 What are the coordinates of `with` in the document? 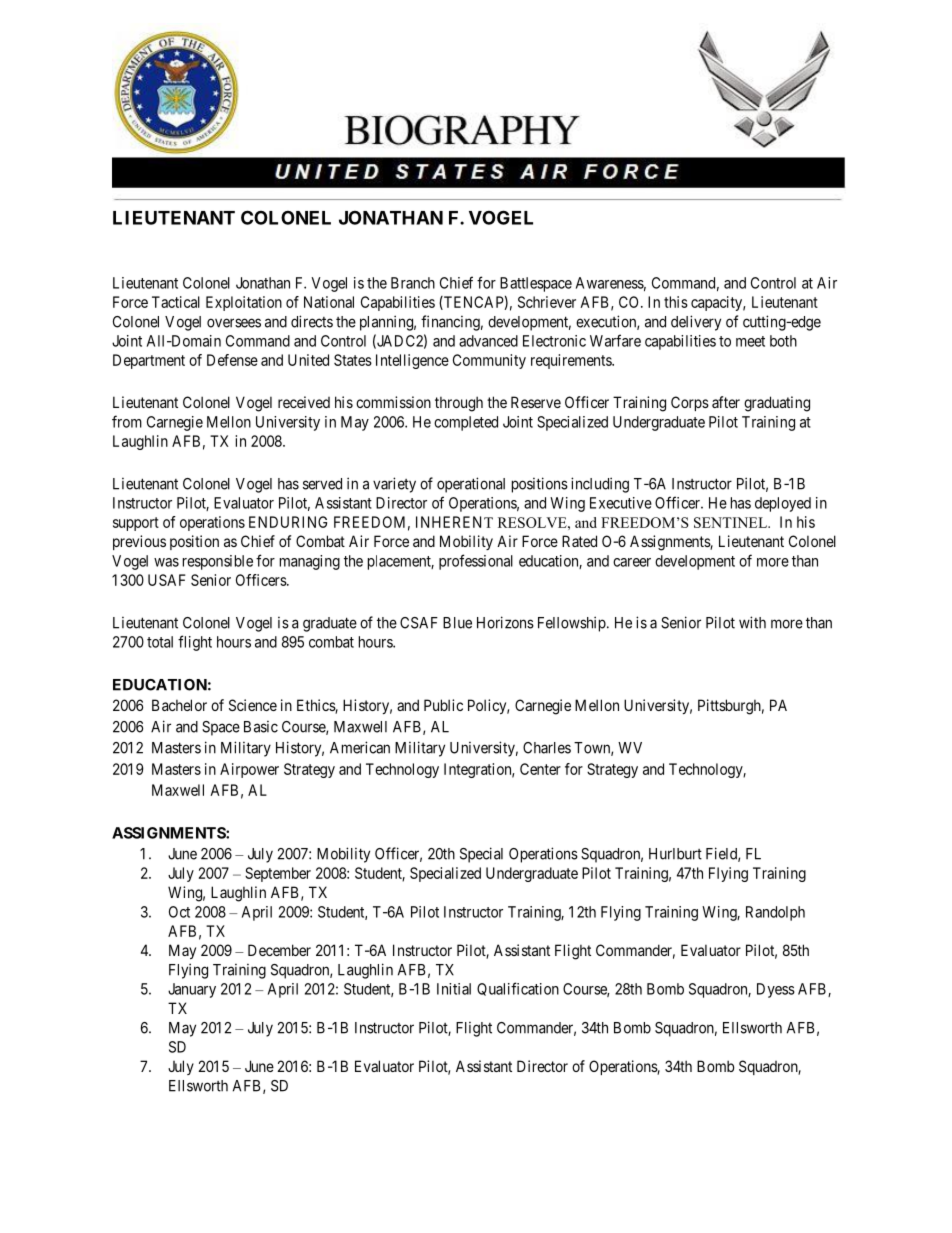 It's located at (752, 622).
